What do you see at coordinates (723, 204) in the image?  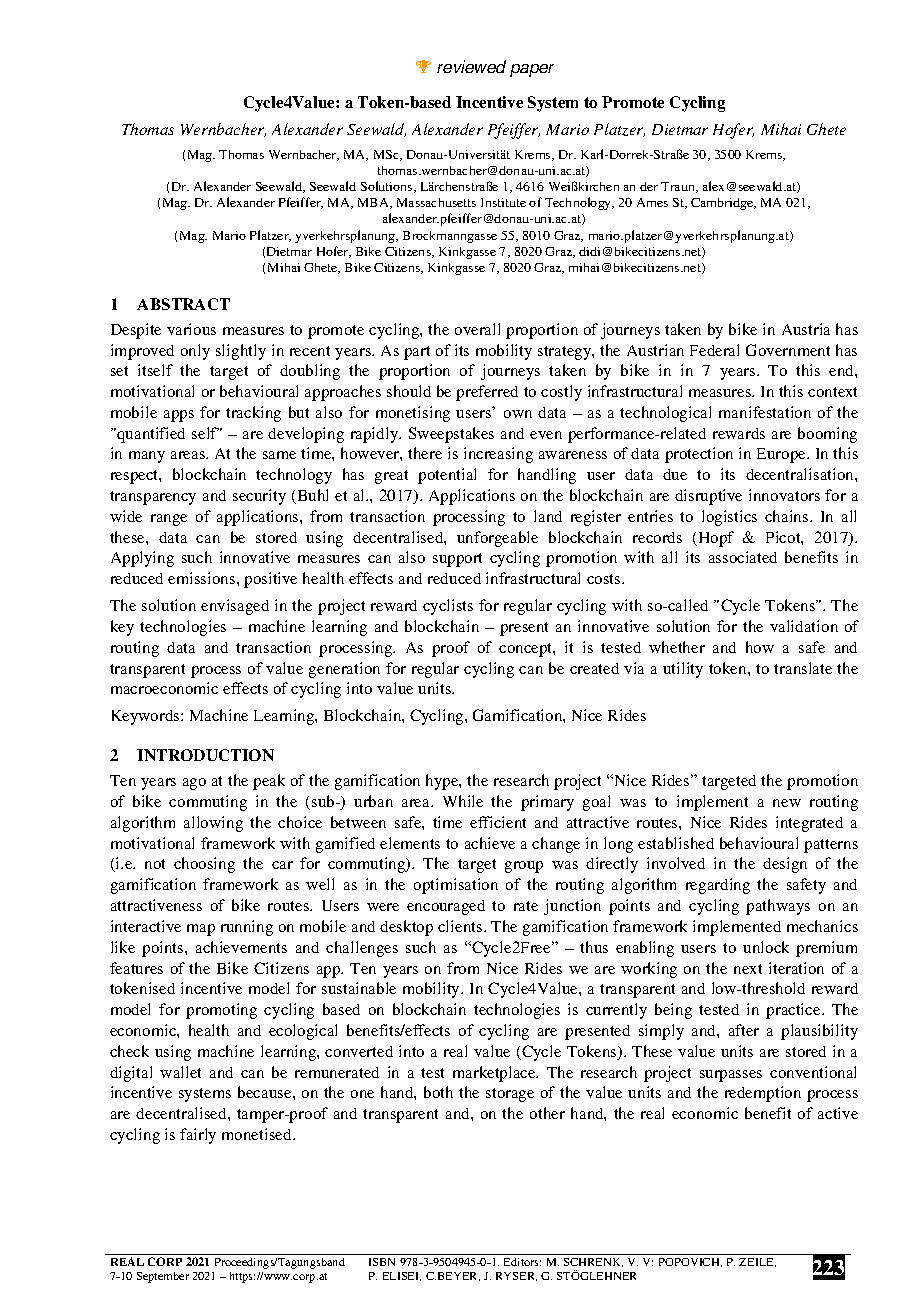 I see `Cambridge` at bounding box center [723, 204].
